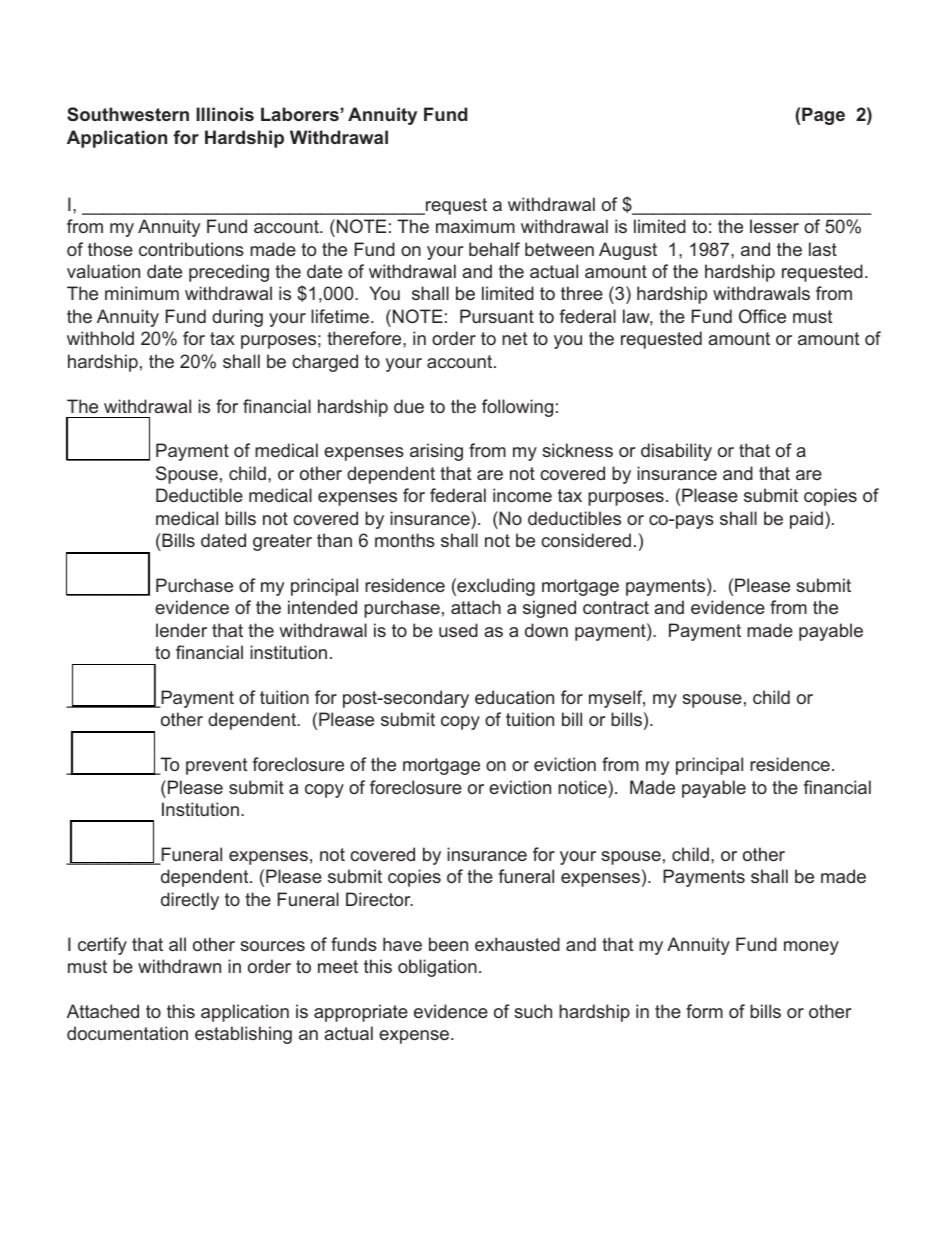 This image has width=952, height=1233. I want to click on greater, so click(282, 542).
